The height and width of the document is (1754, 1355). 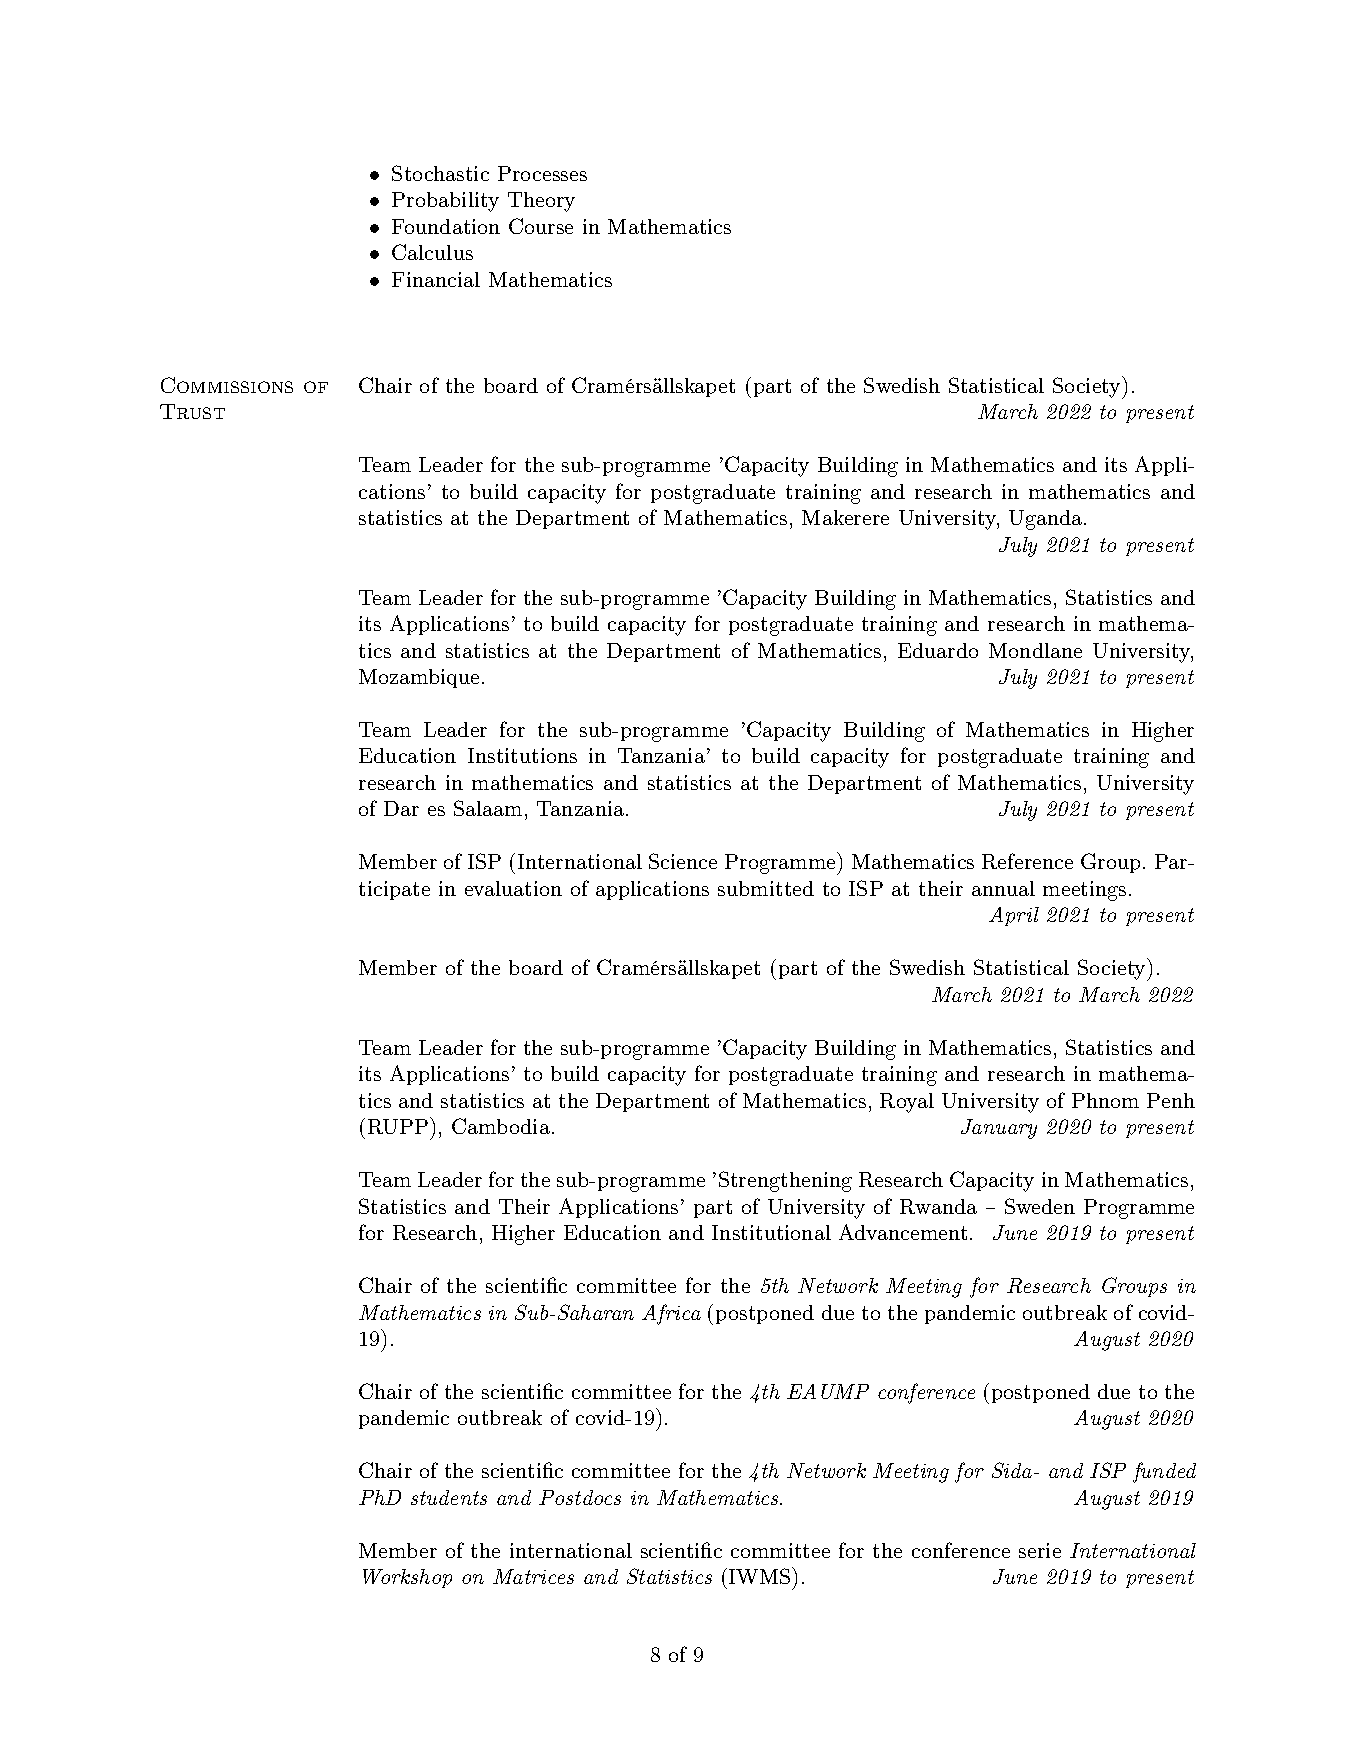 What do you see at coordinates (1040, 1206) in the document?
I see `Sweden` at bounding box center [1040, 1206].
